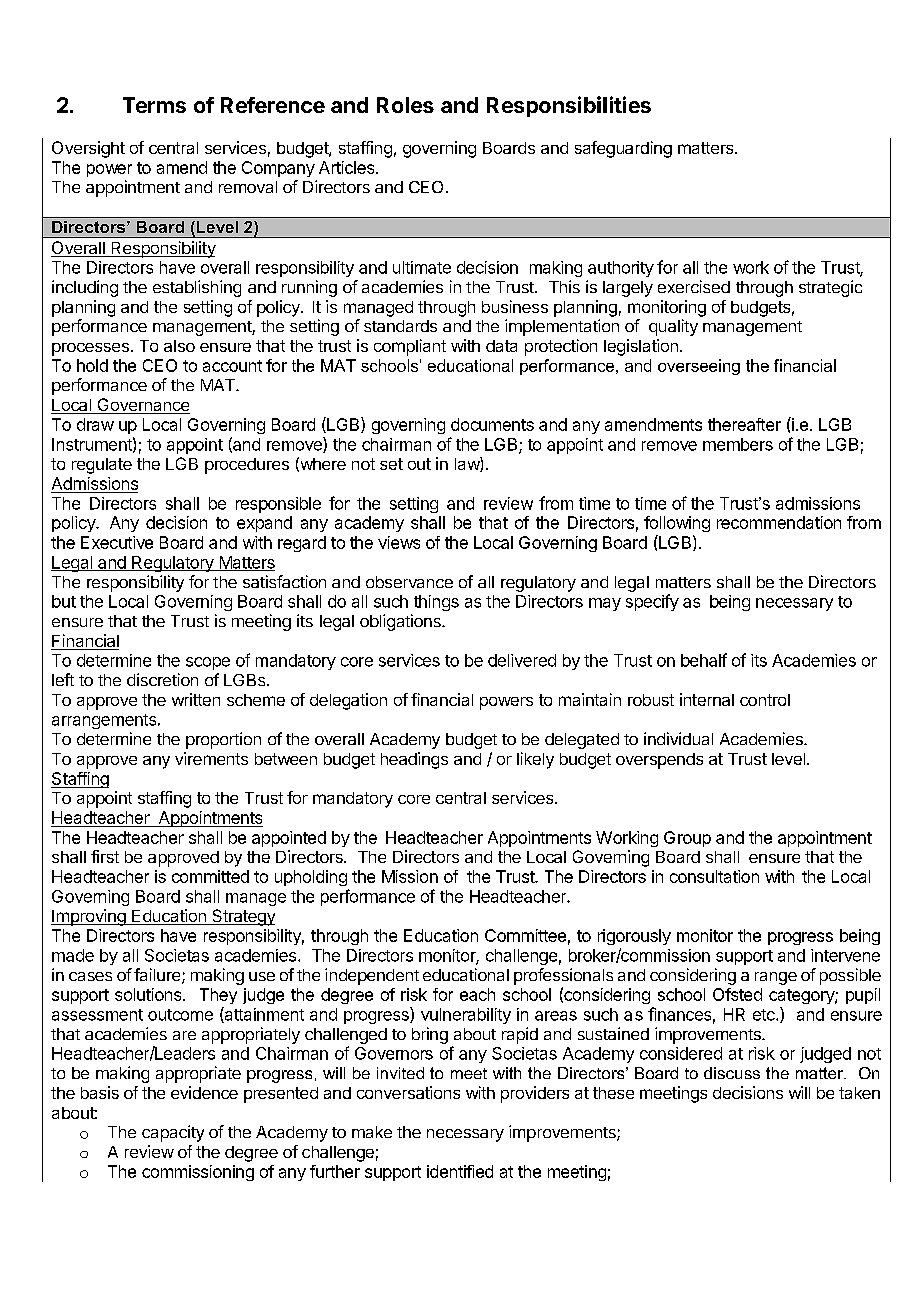 The height and width of the document is (1308, 924). Describe the element at coordinates (623, 149) in the document. I see `safeguarding` at that location.
